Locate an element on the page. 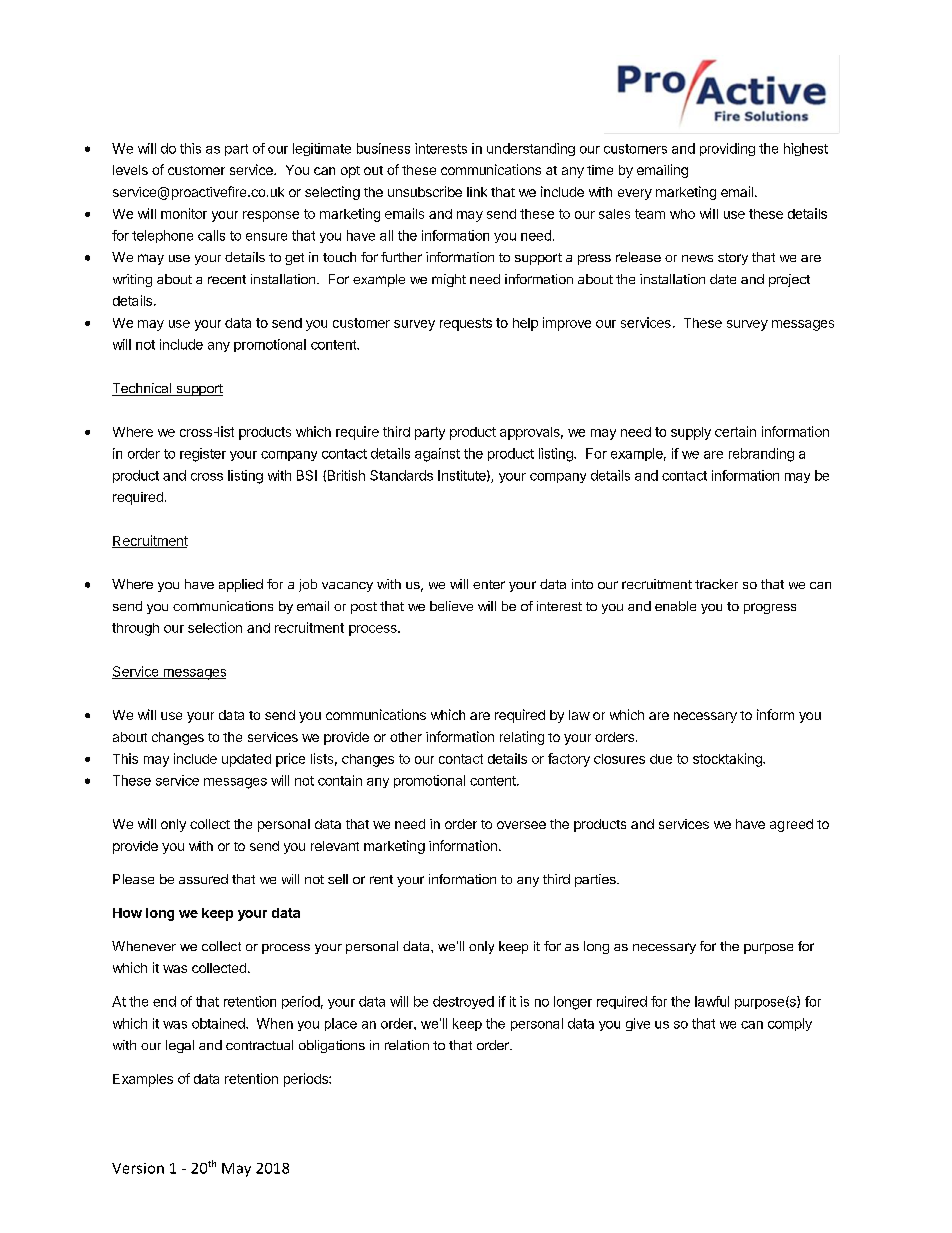 The height and width of the document is (1233, 952). providing is located at coordinates (727, 149).
